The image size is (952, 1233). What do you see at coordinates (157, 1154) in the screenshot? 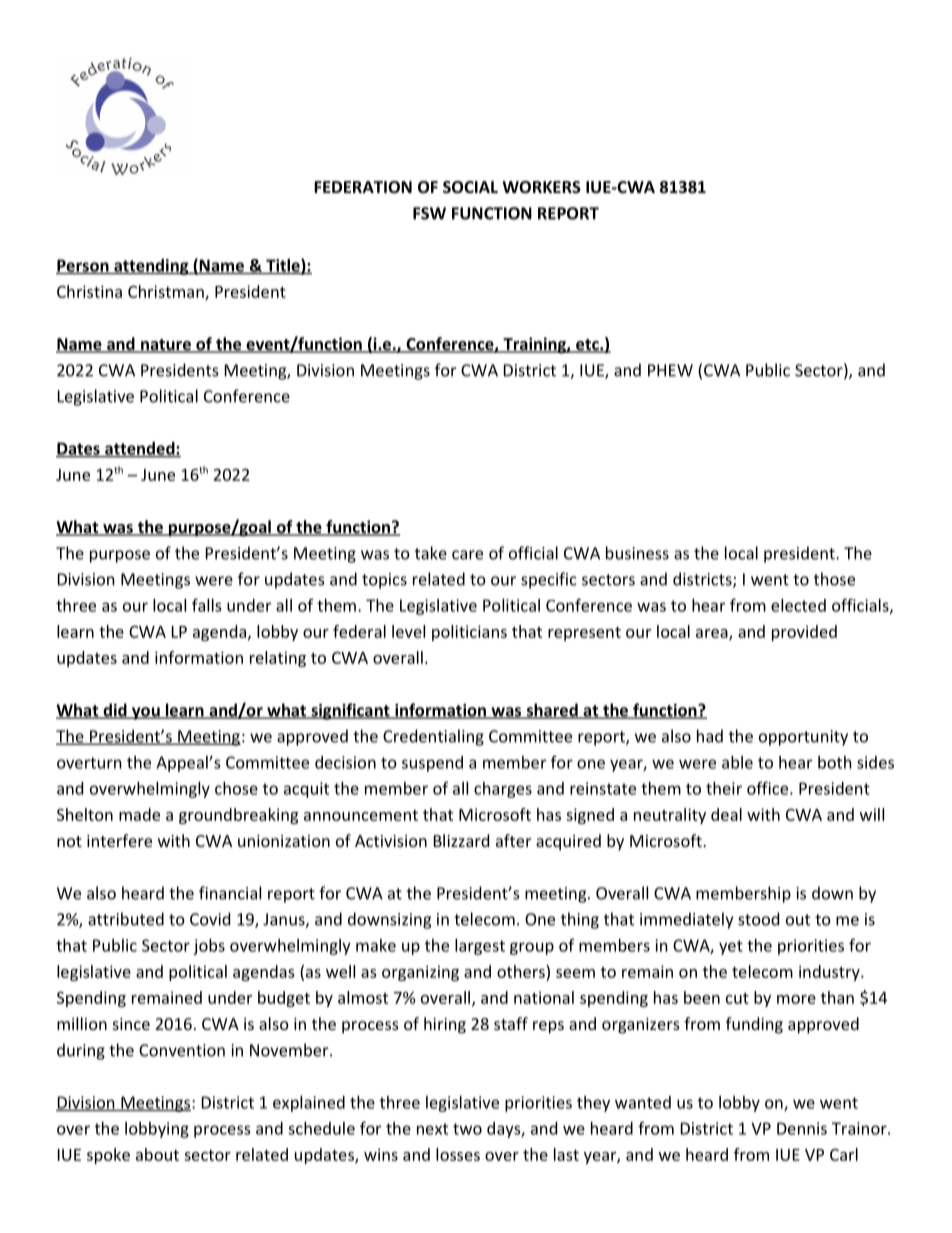
I see `about` at bounding box center [157, 1154].
